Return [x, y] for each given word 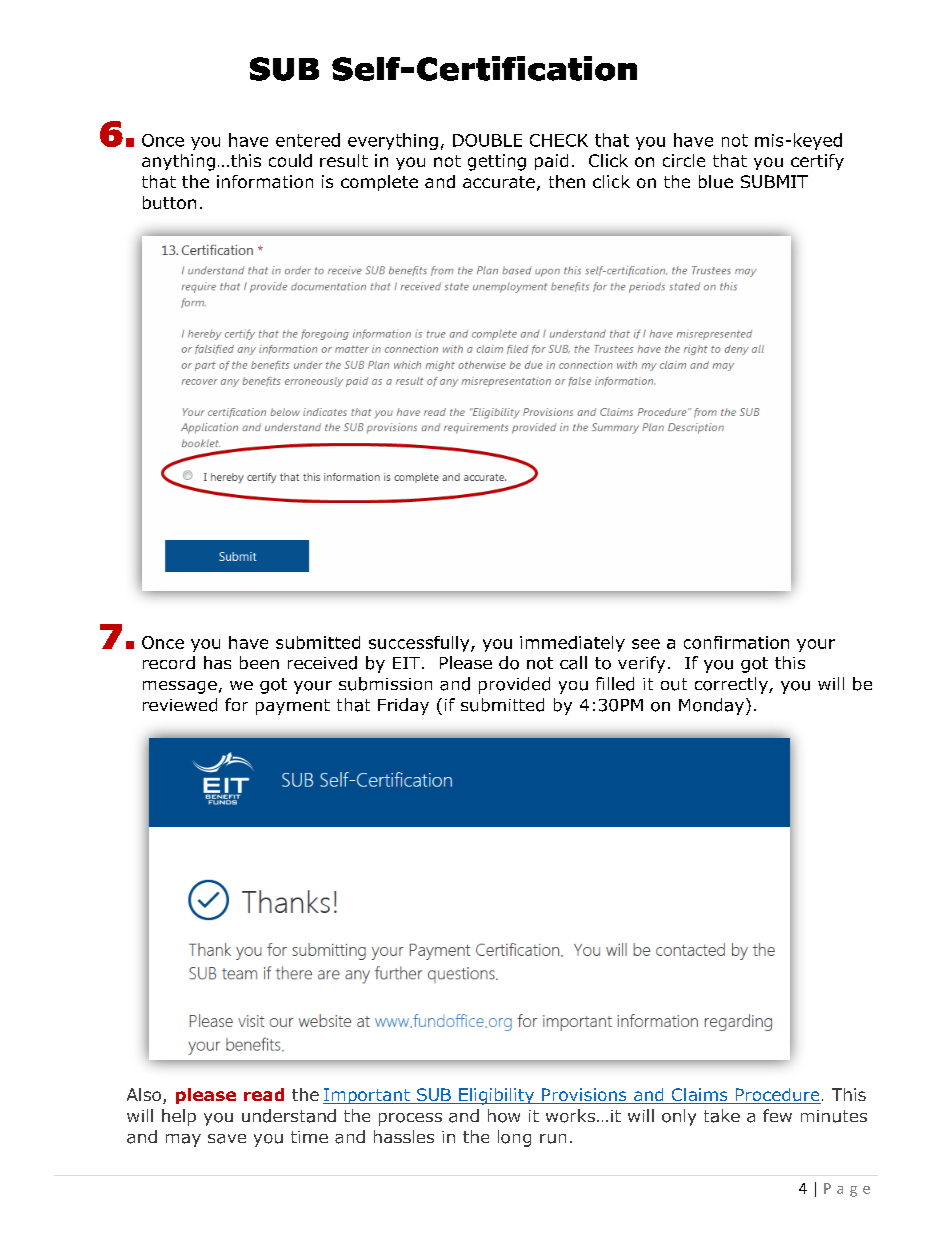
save [227, 1139]
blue [716, 181]
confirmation [736, 642]
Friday [403, 706]
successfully [420, 644]
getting [497, 162]
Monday [711, 706]
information [265, 181]
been [259, 662]
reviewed [180, 705]
